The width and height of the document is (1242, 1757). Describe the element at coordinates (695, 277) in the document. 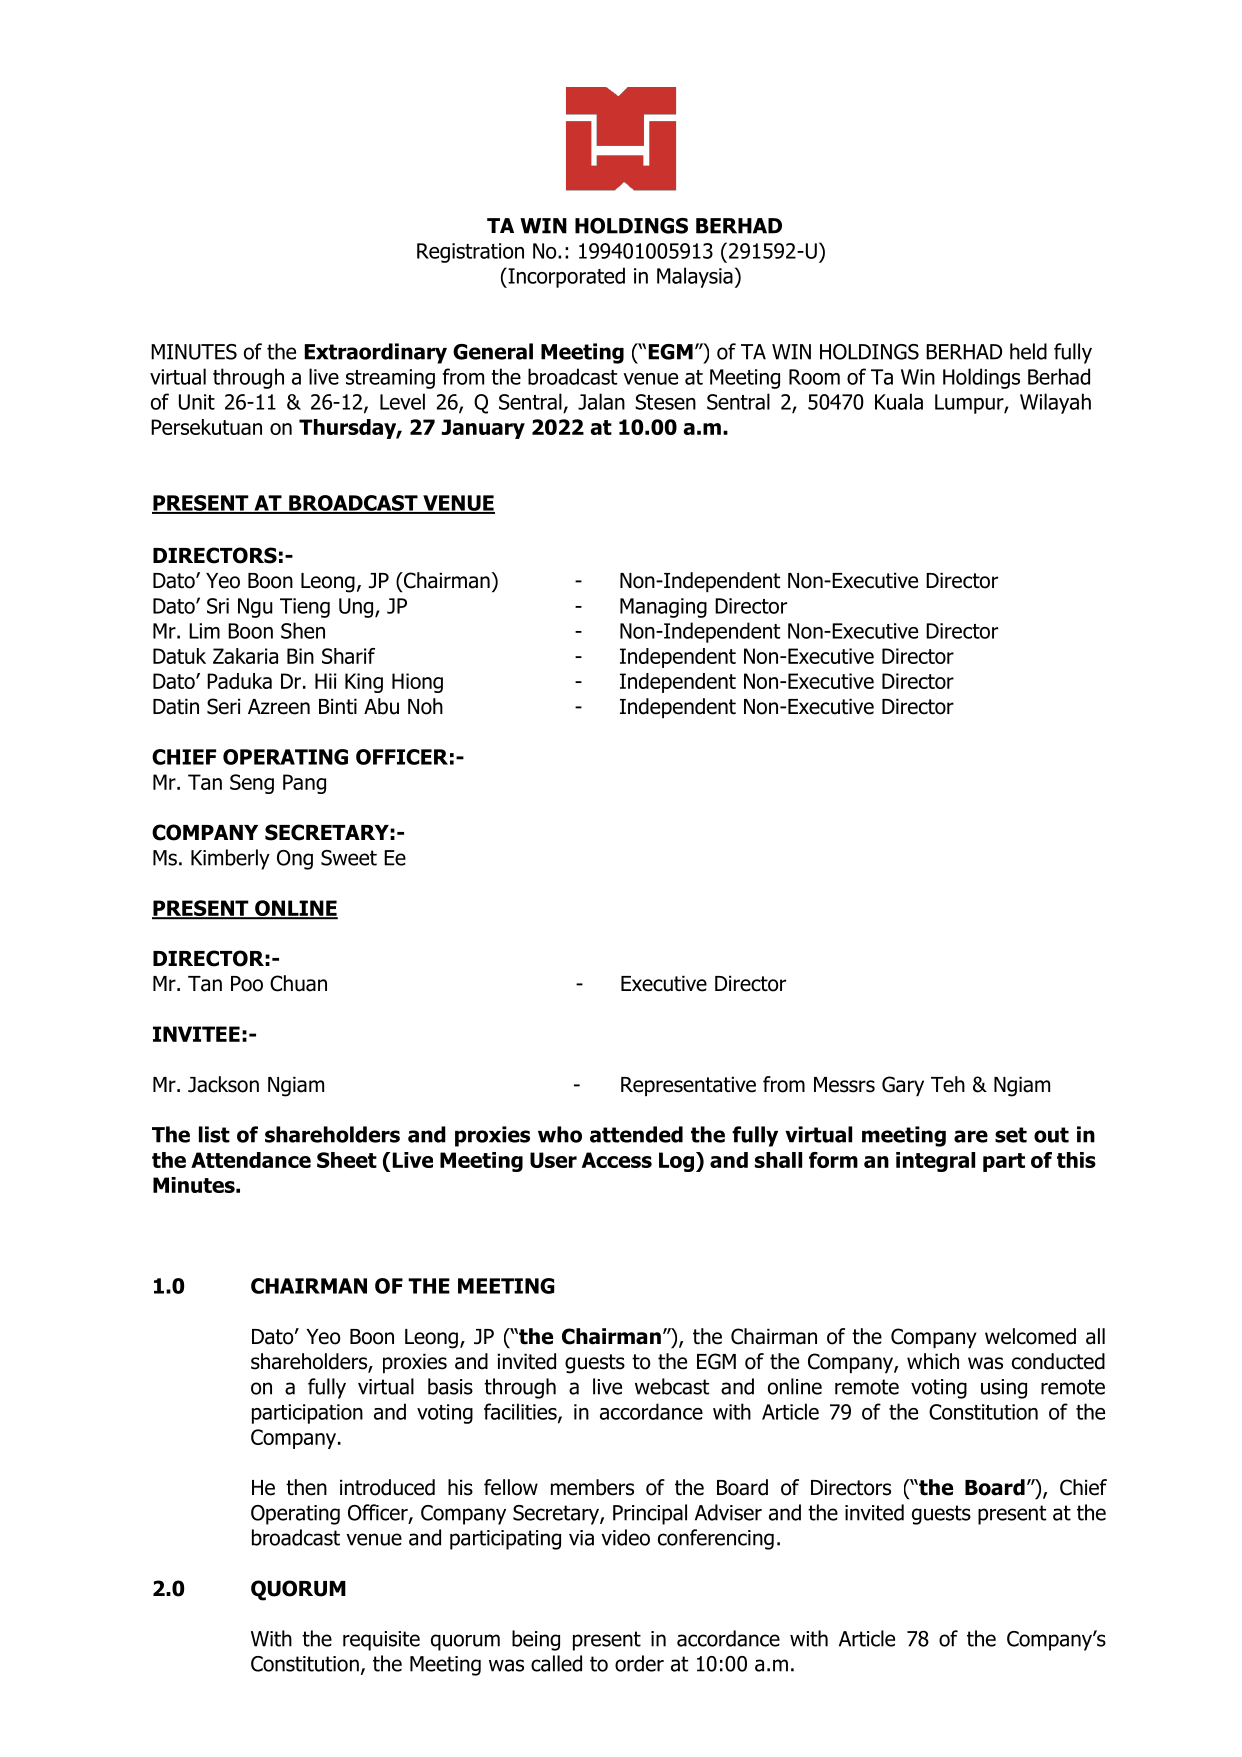

I see `Malaysia` at that location.
